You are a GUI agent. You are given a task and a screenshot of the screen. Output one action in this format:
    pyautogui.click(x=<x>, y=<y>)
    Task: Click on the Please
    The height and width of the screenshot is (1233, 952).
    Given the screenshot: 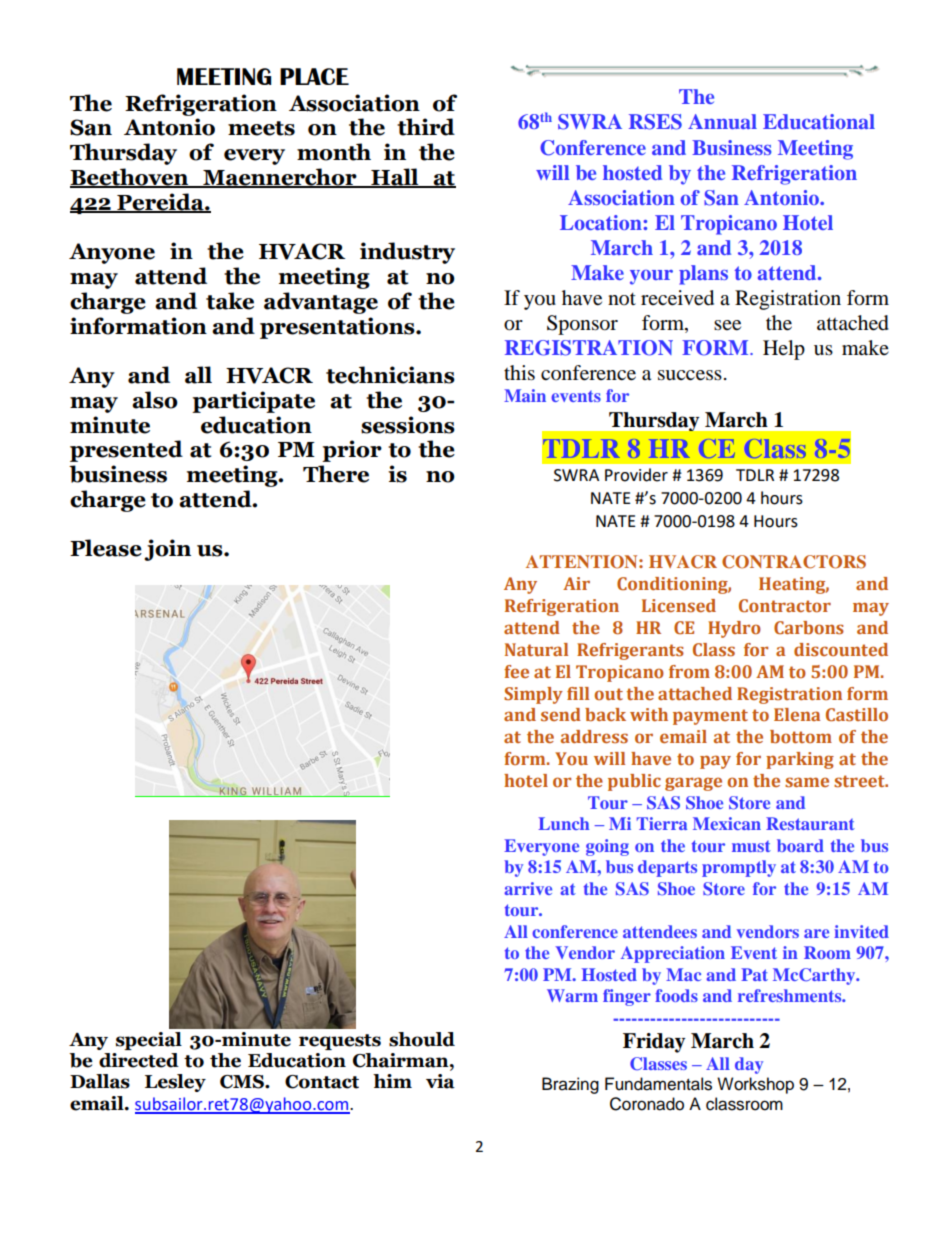 What is the action you would take?
    pyautogui.click(x=106, y=548)
